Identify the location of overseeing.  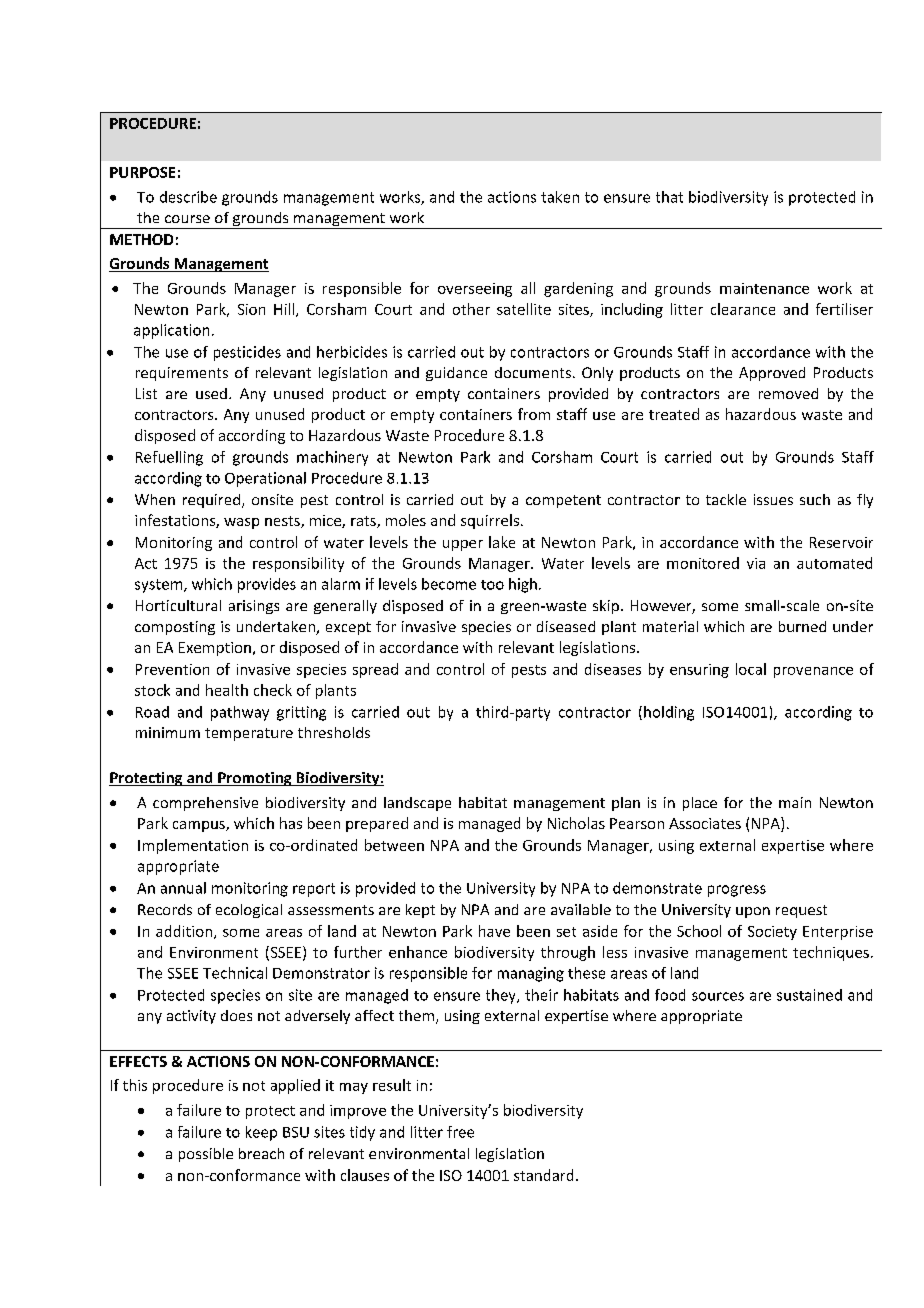
(475, 290).
